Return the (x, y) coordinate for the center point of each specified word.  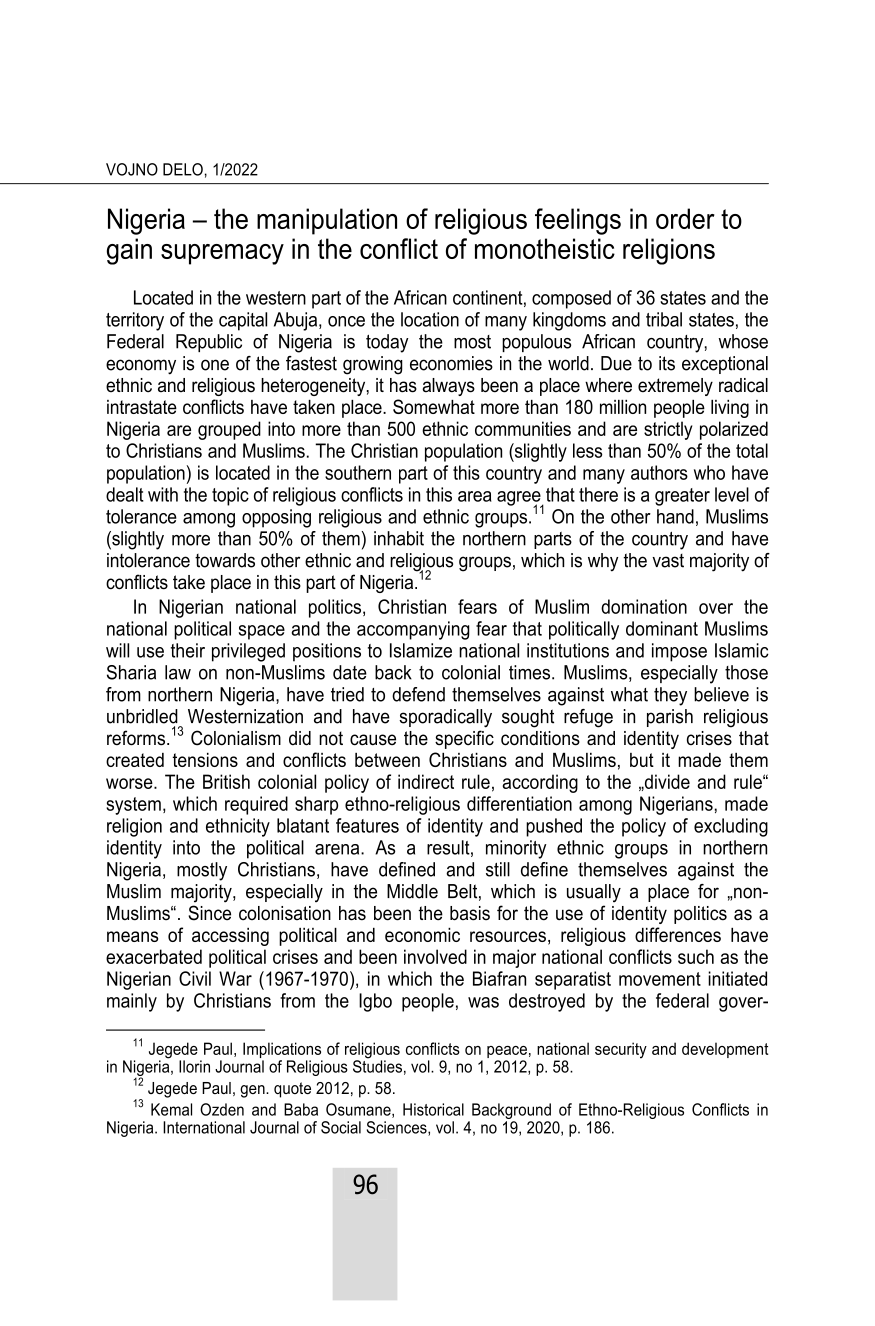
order (685, 218)
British (226, 781)
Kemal (171, 1109)
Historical (433, 1109)
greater (682, 497)
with (163, 494)
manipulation (327, 221)
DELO (183, 169)
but (642, 760)
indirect (426, 781)
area (475, 496)
